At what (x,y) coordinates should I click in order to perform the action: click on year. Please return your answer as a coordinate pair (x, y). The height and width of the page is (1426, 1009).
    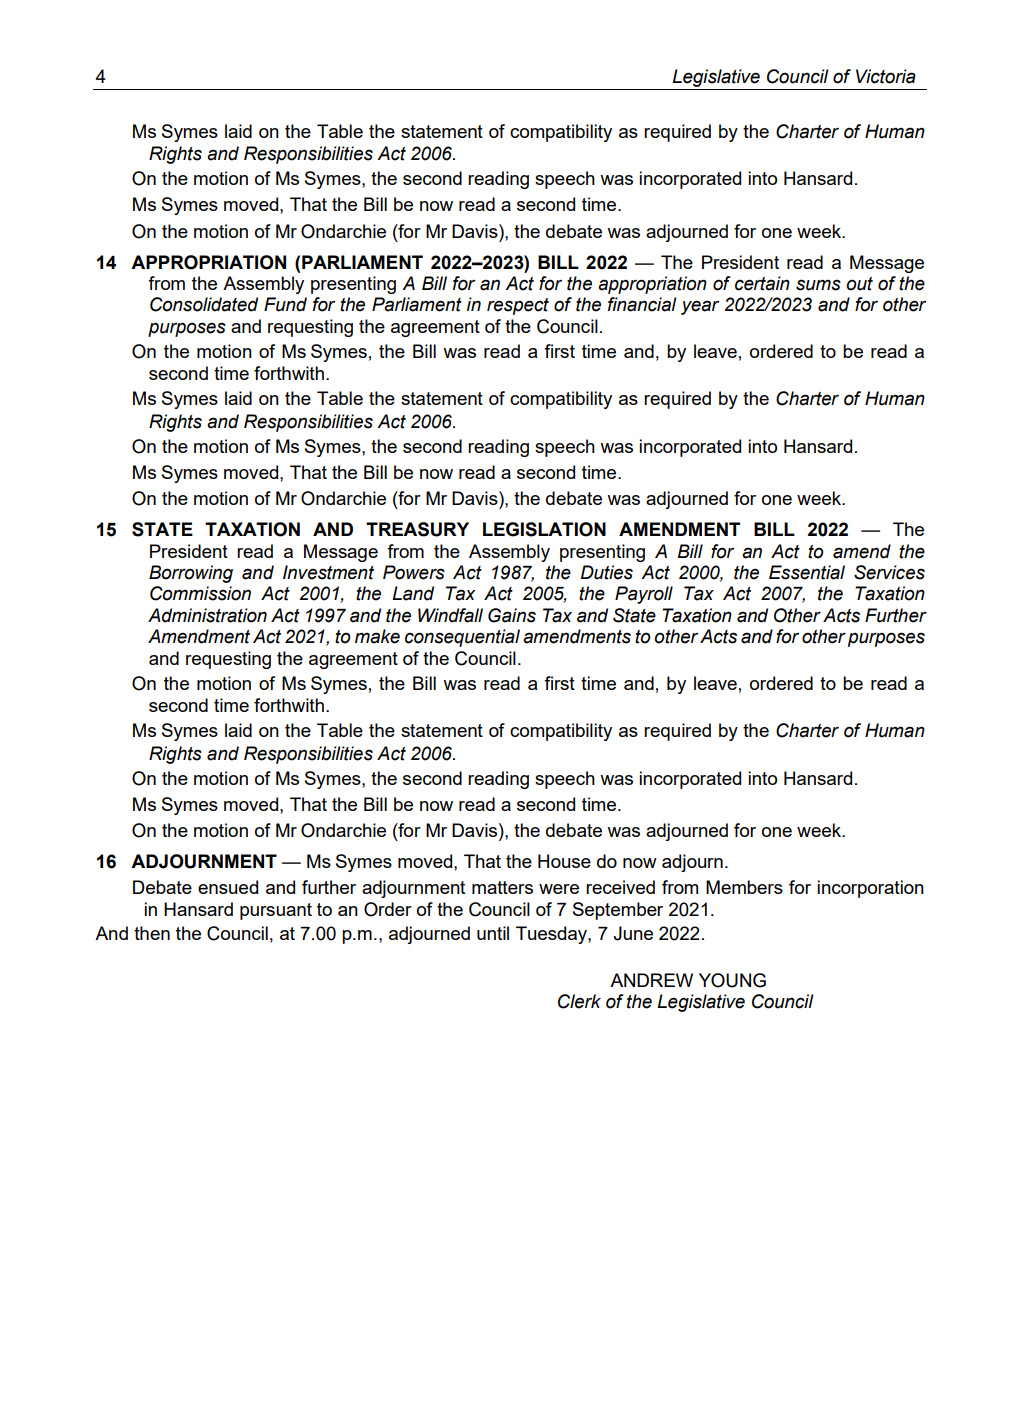
    Looking at the image, I should click on (700, 307).
